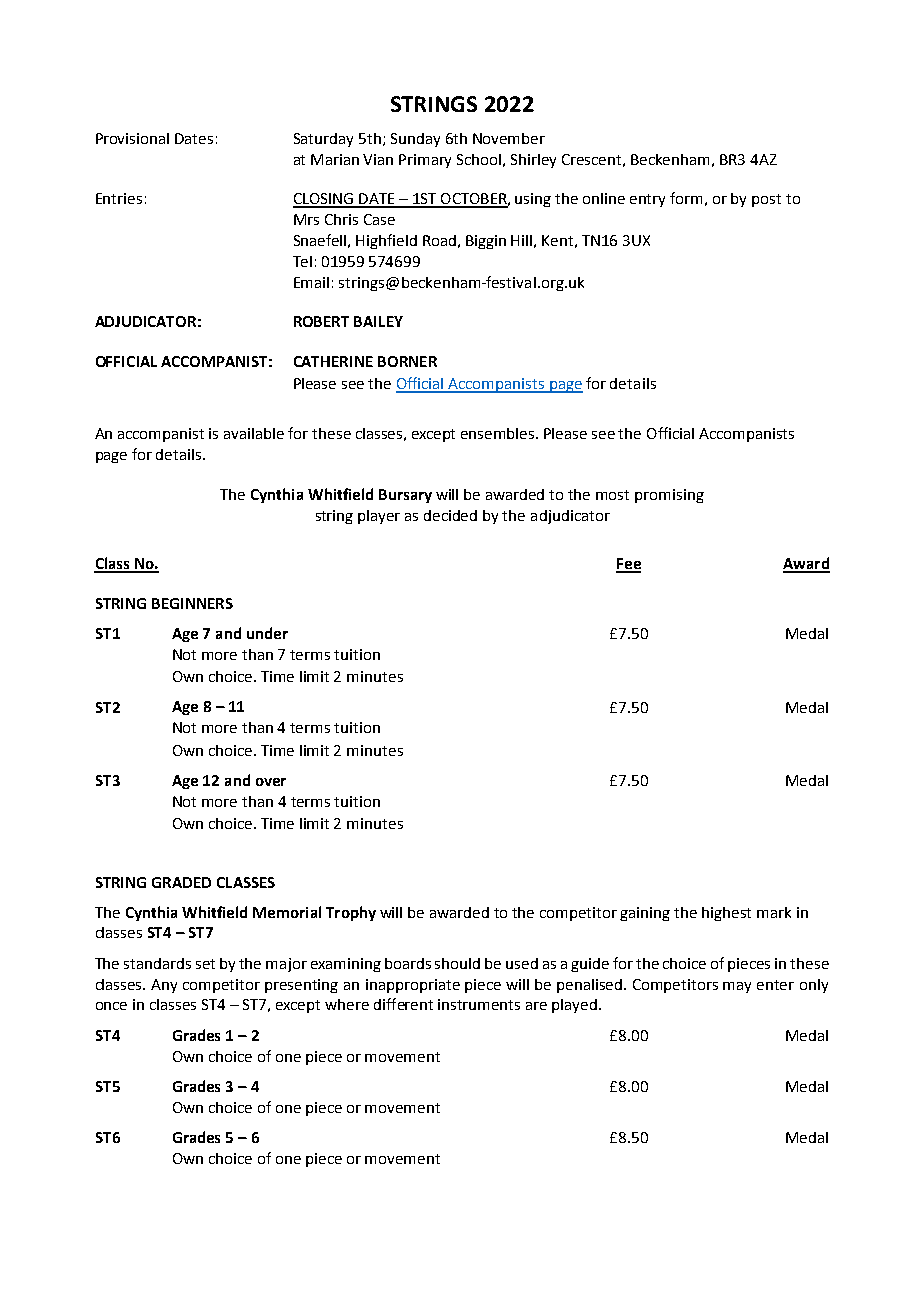 The height and width of the document is (1308, 924). I want to click on Primary, so click(425, 161).
